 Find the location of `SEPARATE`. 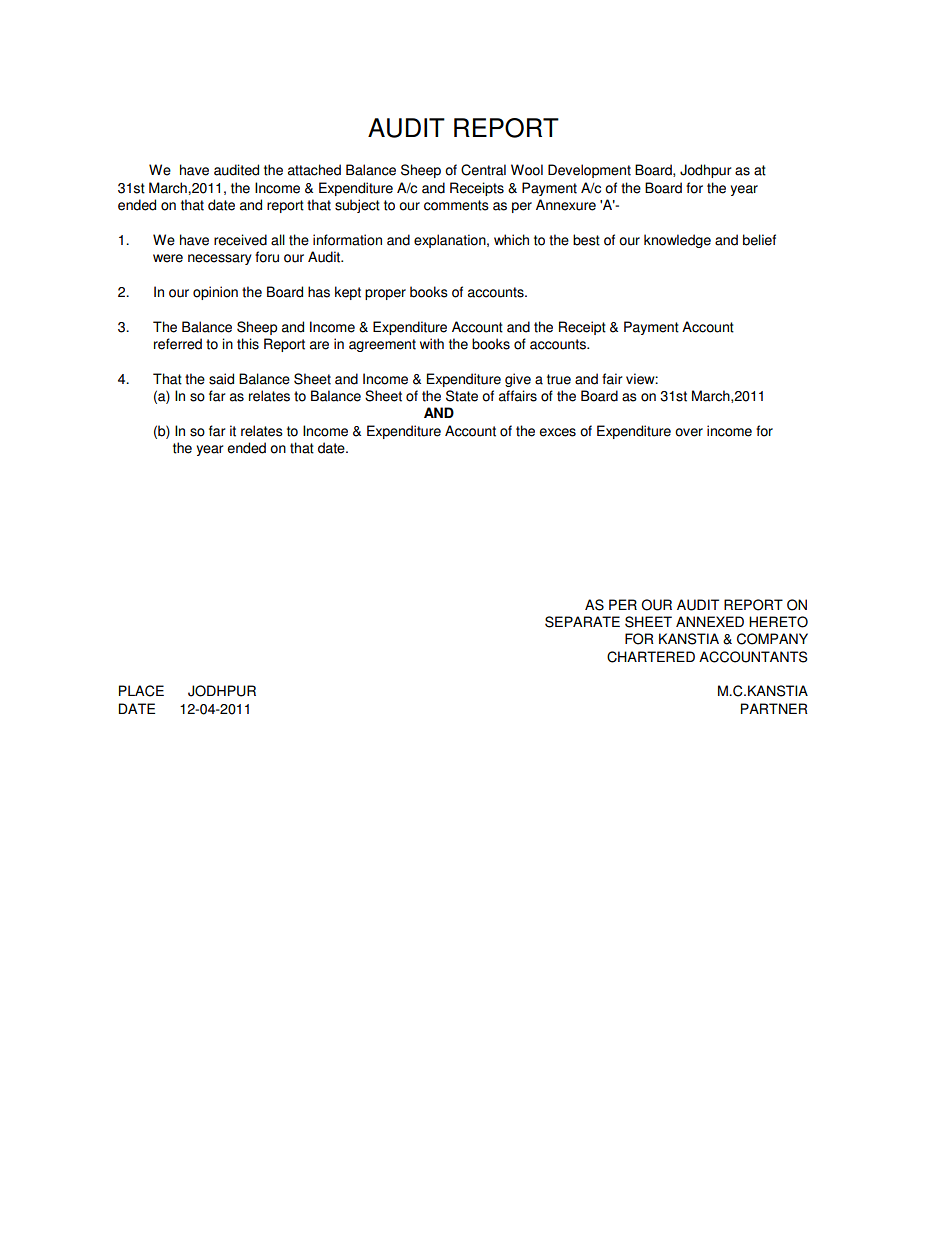

SEPARATE is located at coordinates (582, 622).
